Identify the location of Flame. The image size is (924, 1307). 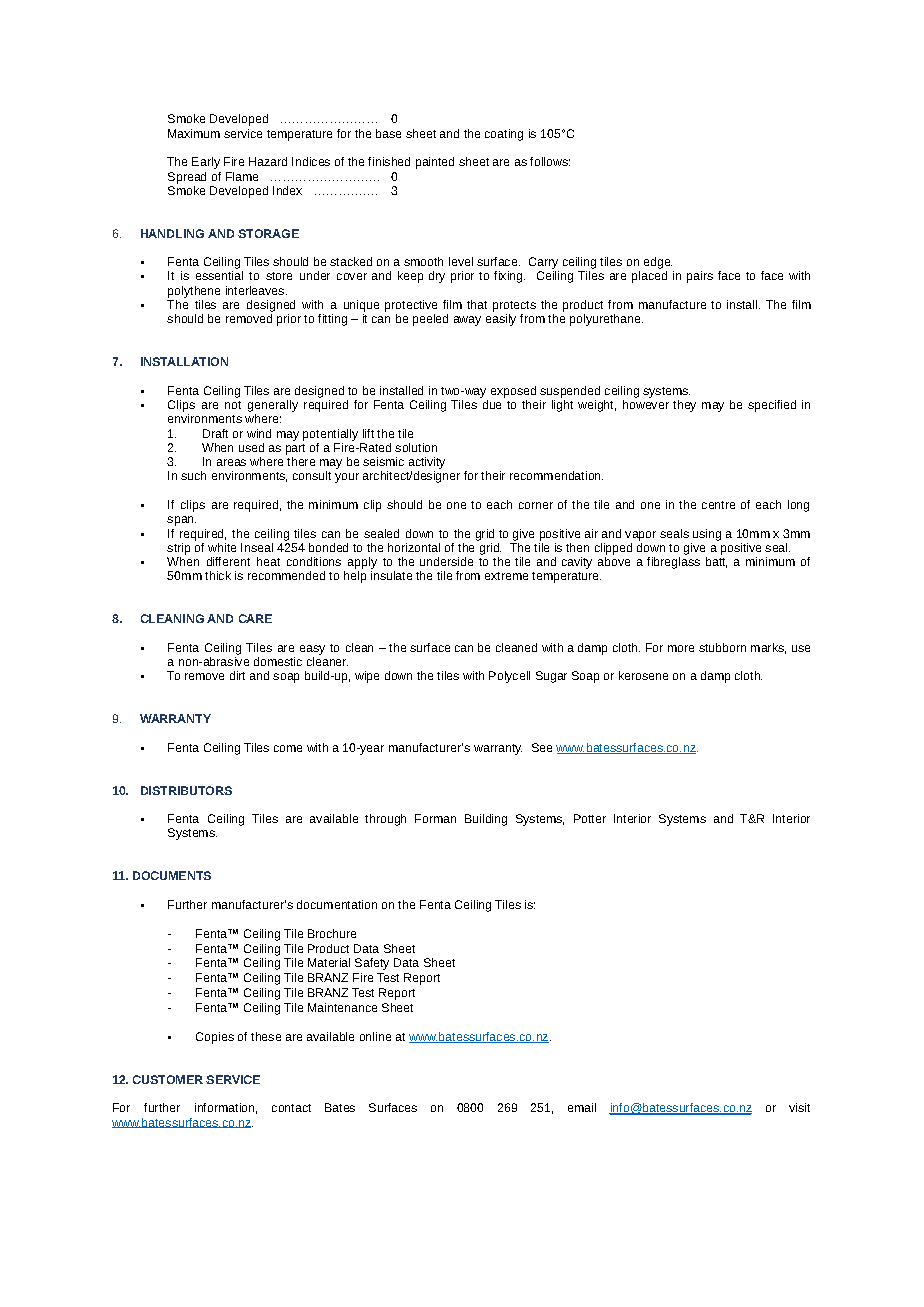
(242, 176).
